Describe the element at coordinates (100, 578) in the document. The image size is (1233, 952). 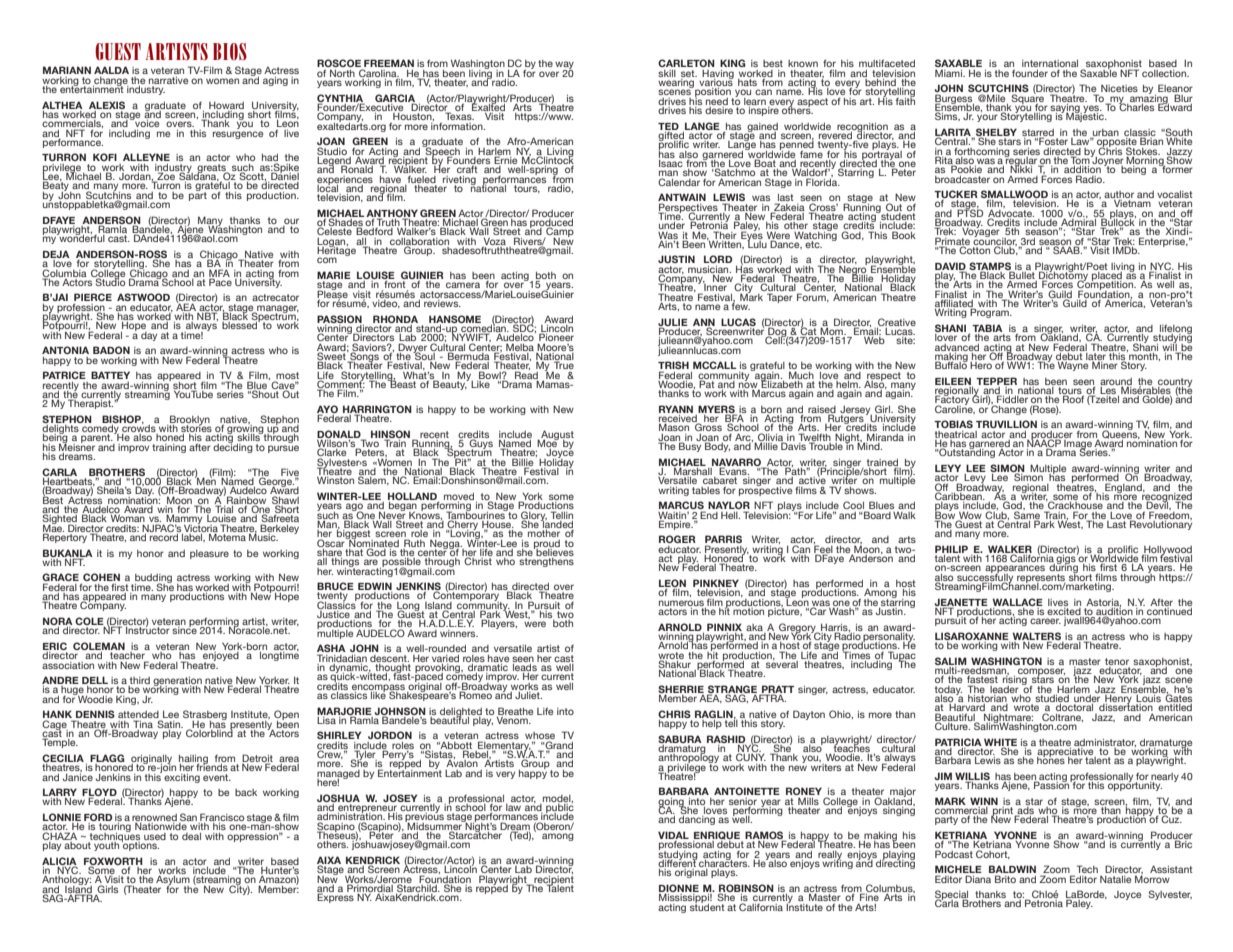
I see `COHEN` at that location.
